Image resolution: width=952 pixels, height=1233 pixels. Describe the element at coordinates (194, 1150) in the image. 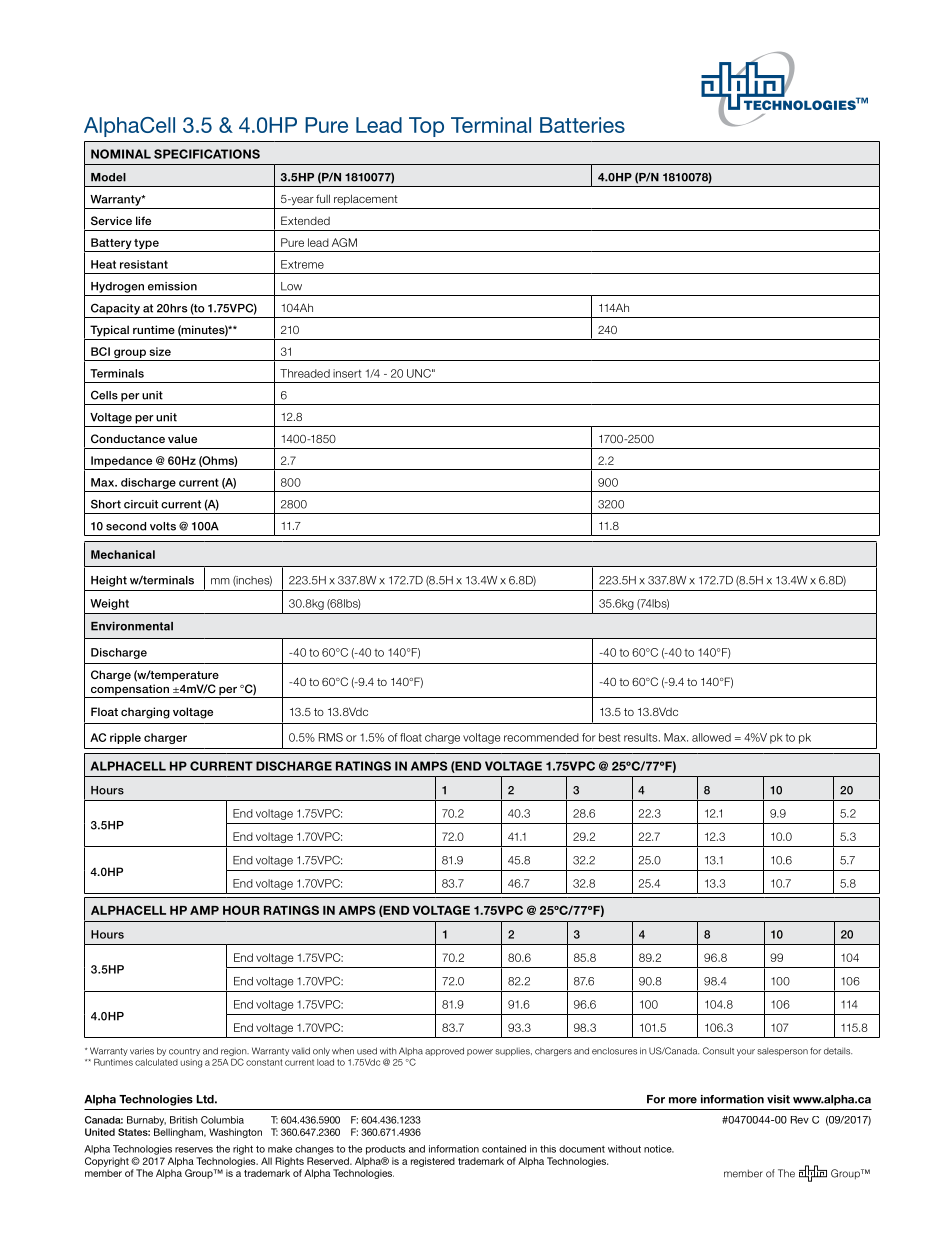

I see `reserves` at that location.
